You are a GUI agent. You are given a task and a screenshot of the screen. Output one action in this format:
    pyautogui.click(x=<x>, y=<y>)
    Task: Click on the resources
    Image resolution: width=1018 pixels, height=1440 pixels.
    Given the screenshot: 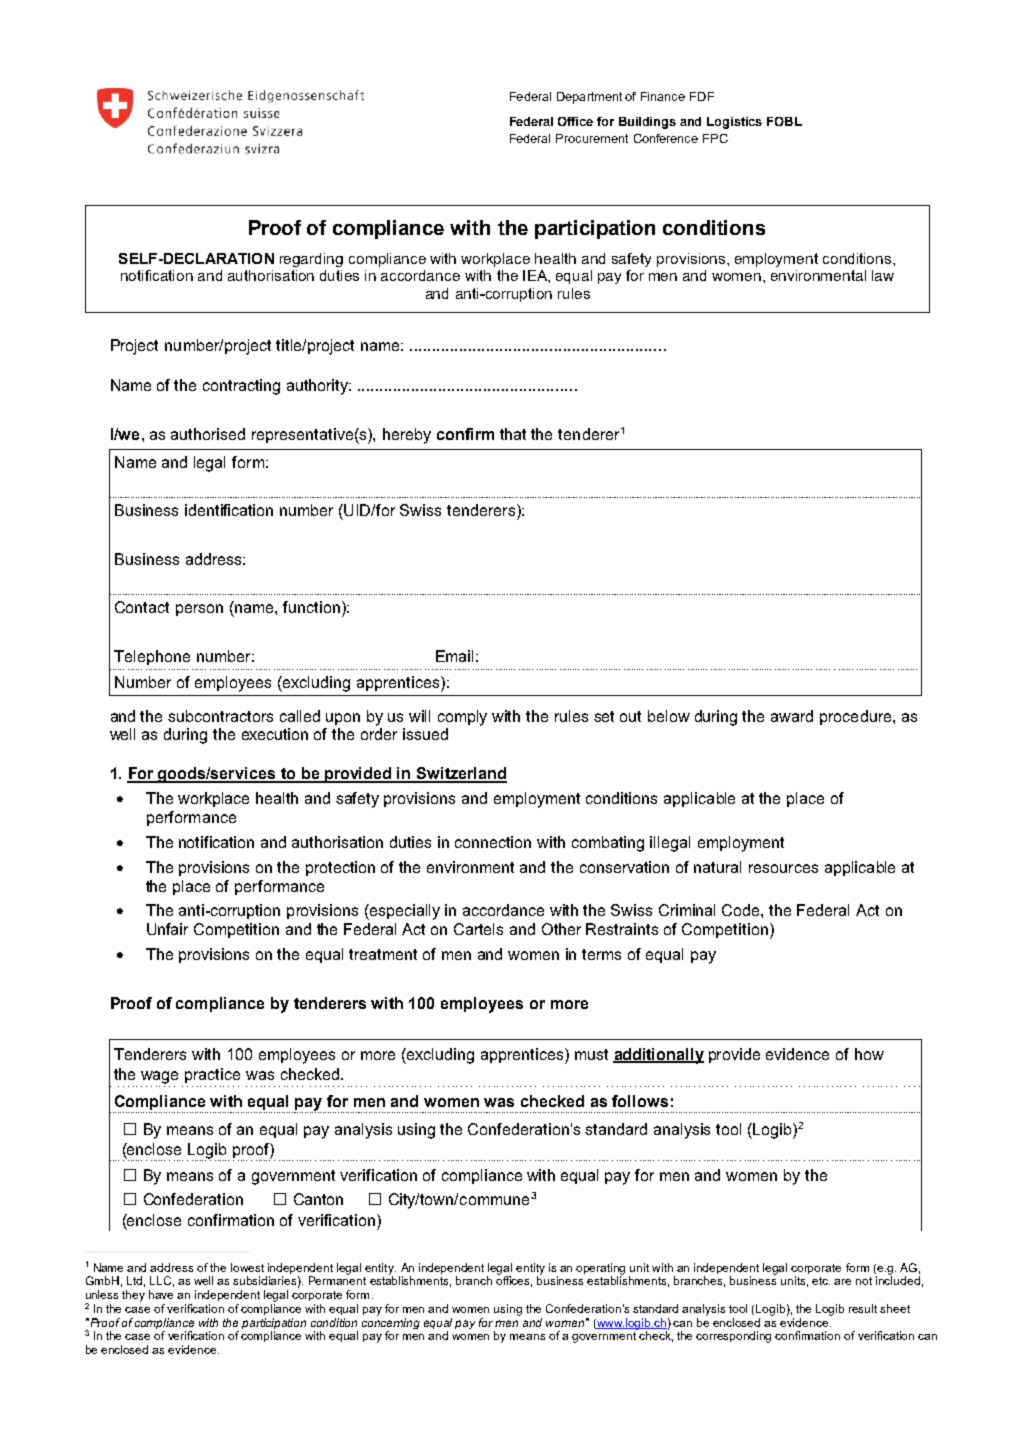 What is the action you would take?
    pyautogui.click(x=783, y=868)
